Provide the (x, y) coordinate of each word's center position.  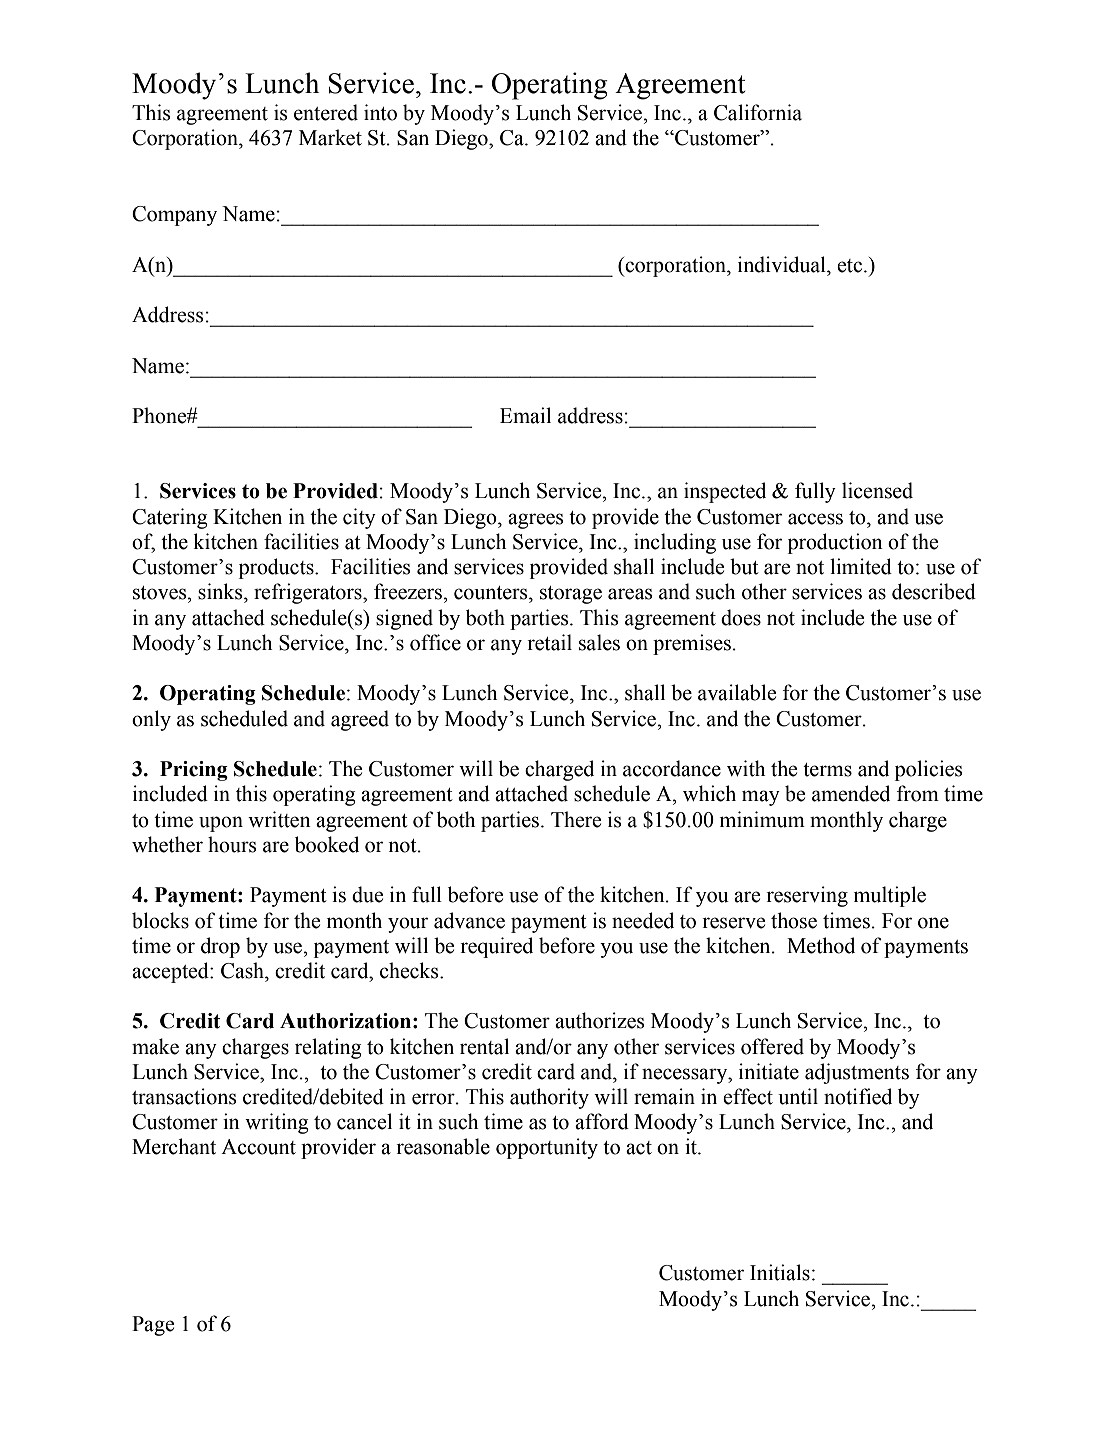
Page (153, 1326)
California (758, 112)
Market (330, 137)
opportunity (547, 1148)
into (380, 112)
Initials (780, 1272)
